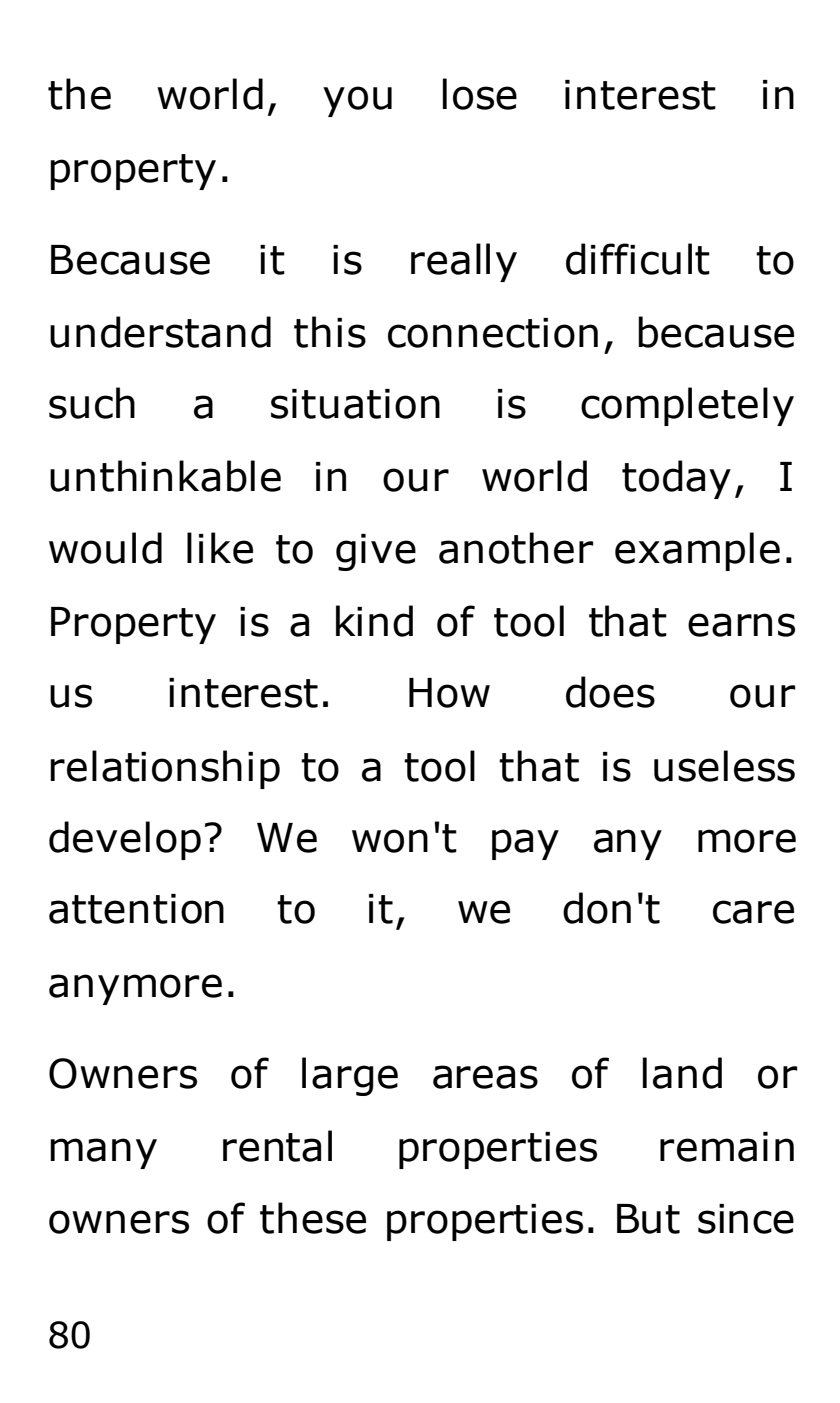 This screenshot has width=840, height=1403. Describe the element at coordinates (449, 693) in the screenshot. I see `How` at that location.
